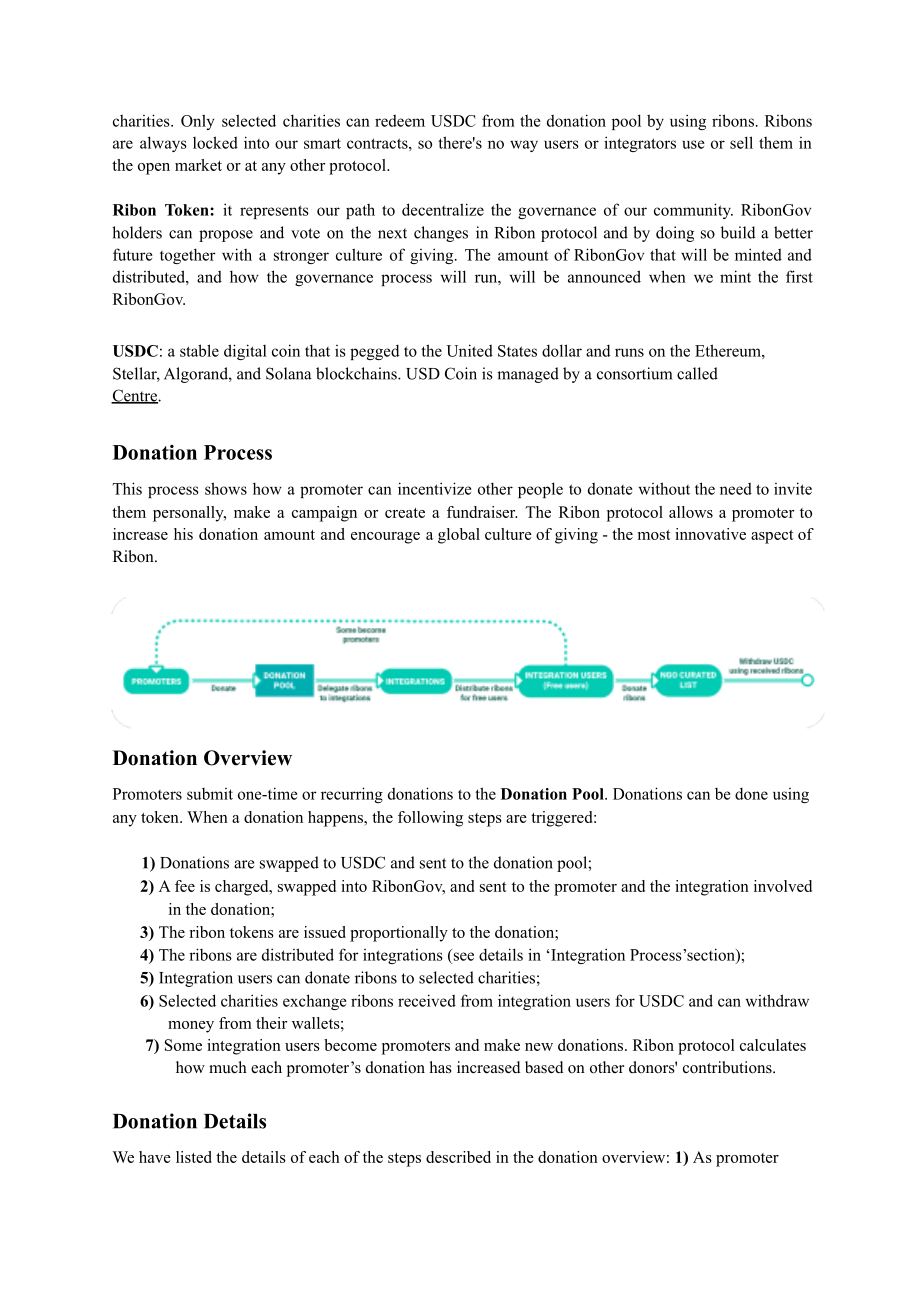 The width and height of the screenshot is (924, 1307). Describe the element at coordinates (400, 121) in the screenshot. I see `redeem` at that location.
